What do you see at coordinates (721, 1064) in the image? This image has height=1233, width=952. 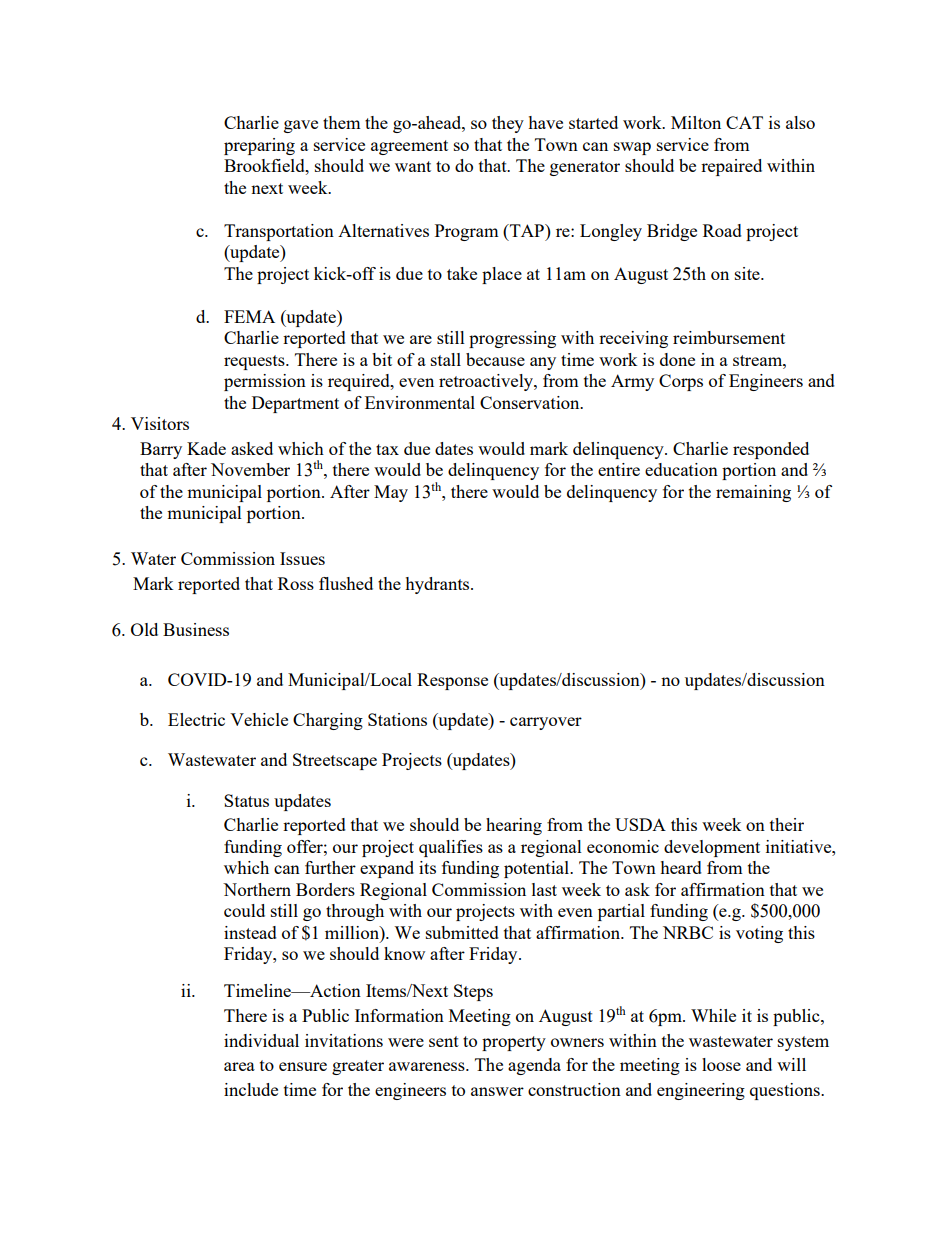 I see `loose` at bounding box center [721, 1064].
